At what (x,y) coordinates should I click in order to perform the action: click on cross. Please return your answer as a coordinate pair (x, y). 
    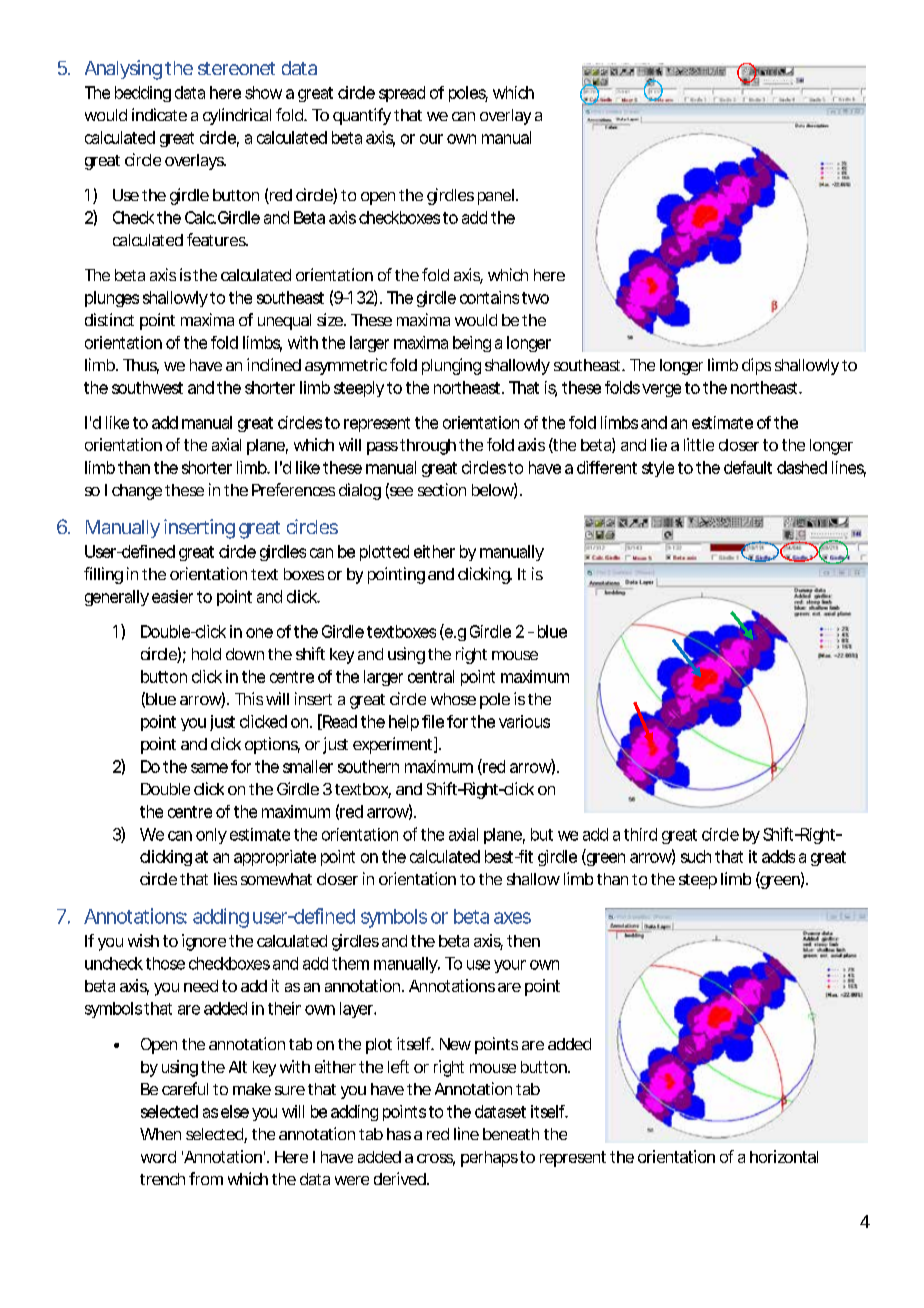
    Looking at the image, I should click on (436, 1160).
